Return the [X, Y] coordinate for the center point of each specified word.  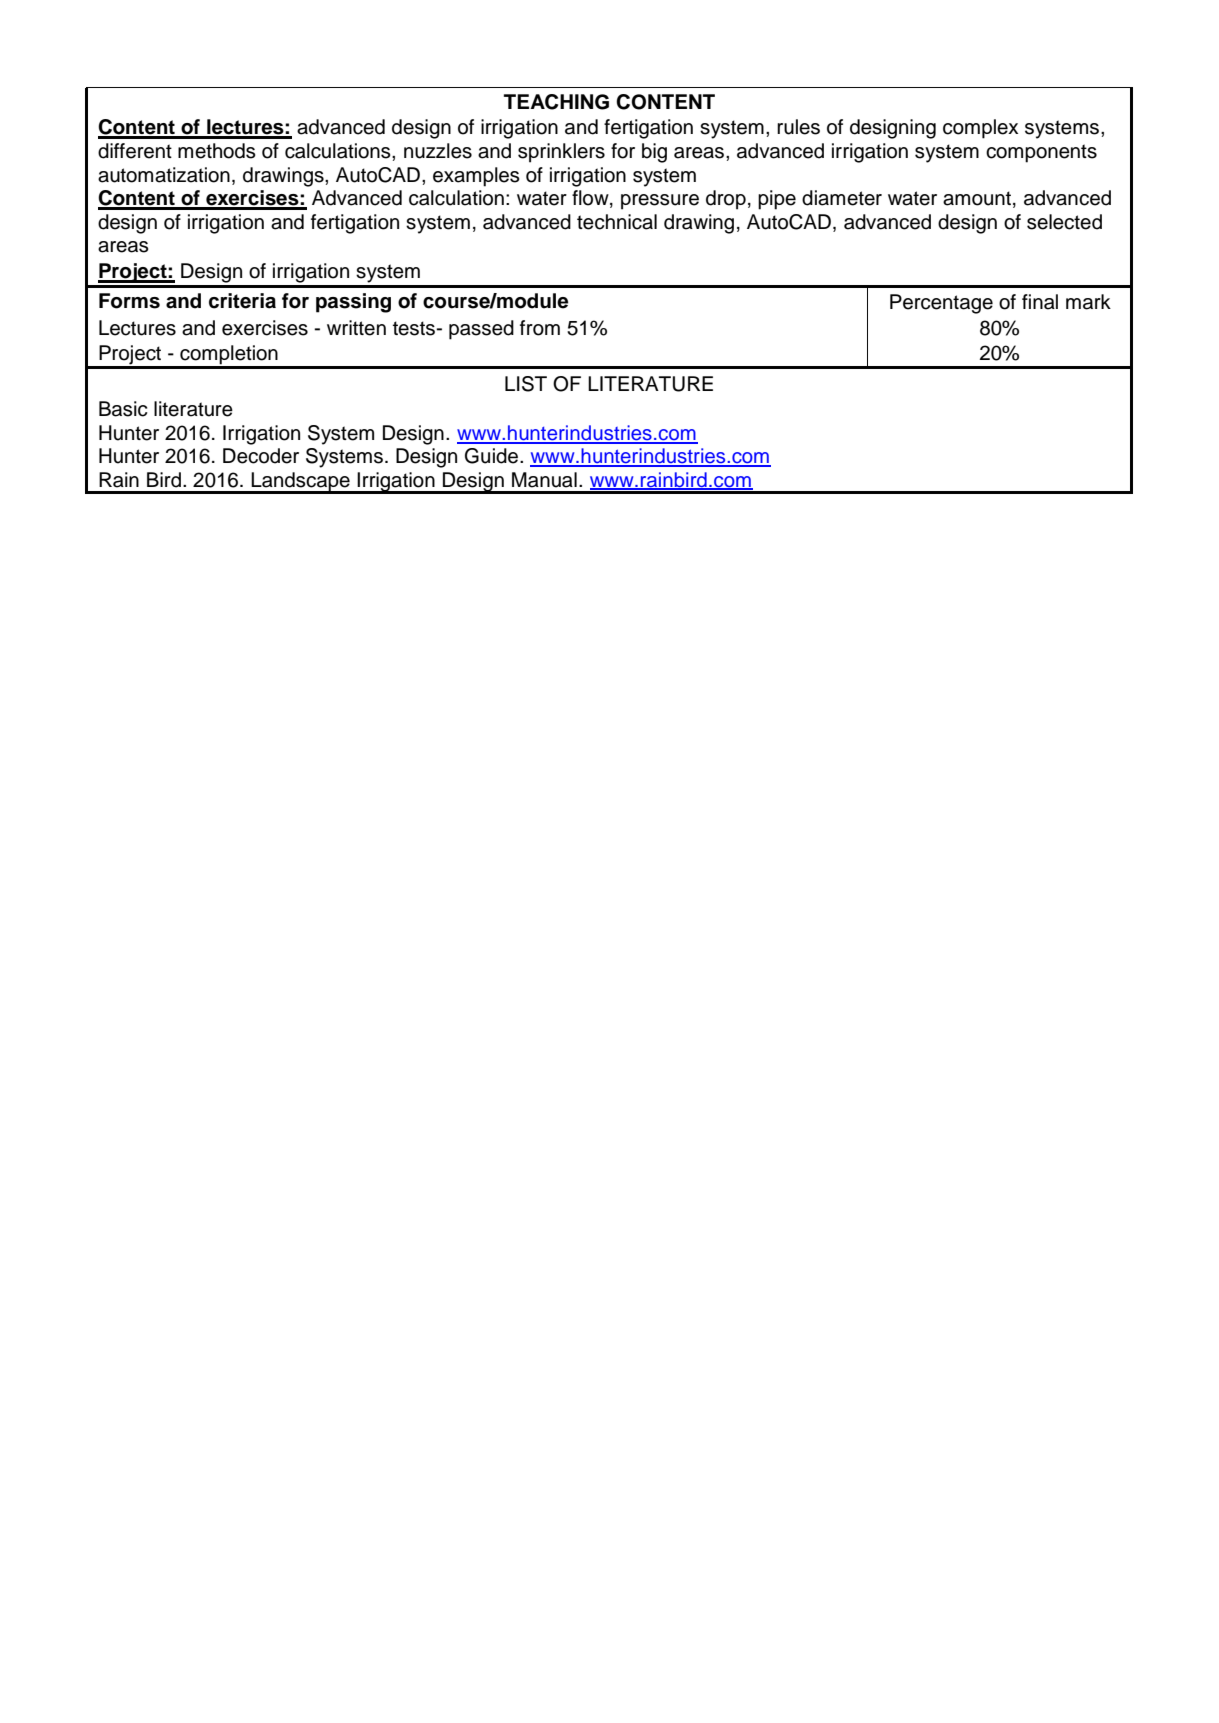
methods [217, 151]
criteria [242, 301]
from [540, 328]
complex [980, 129]
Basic [123, 409]
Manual [544, 480]
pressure [660, 202]
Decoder [261, 456]
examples [476, 177]
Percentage [941, 304]
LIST [526, 384]
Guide [493, 456]
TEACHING [556, 102]
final [1040, 302]
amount [977, 198]
